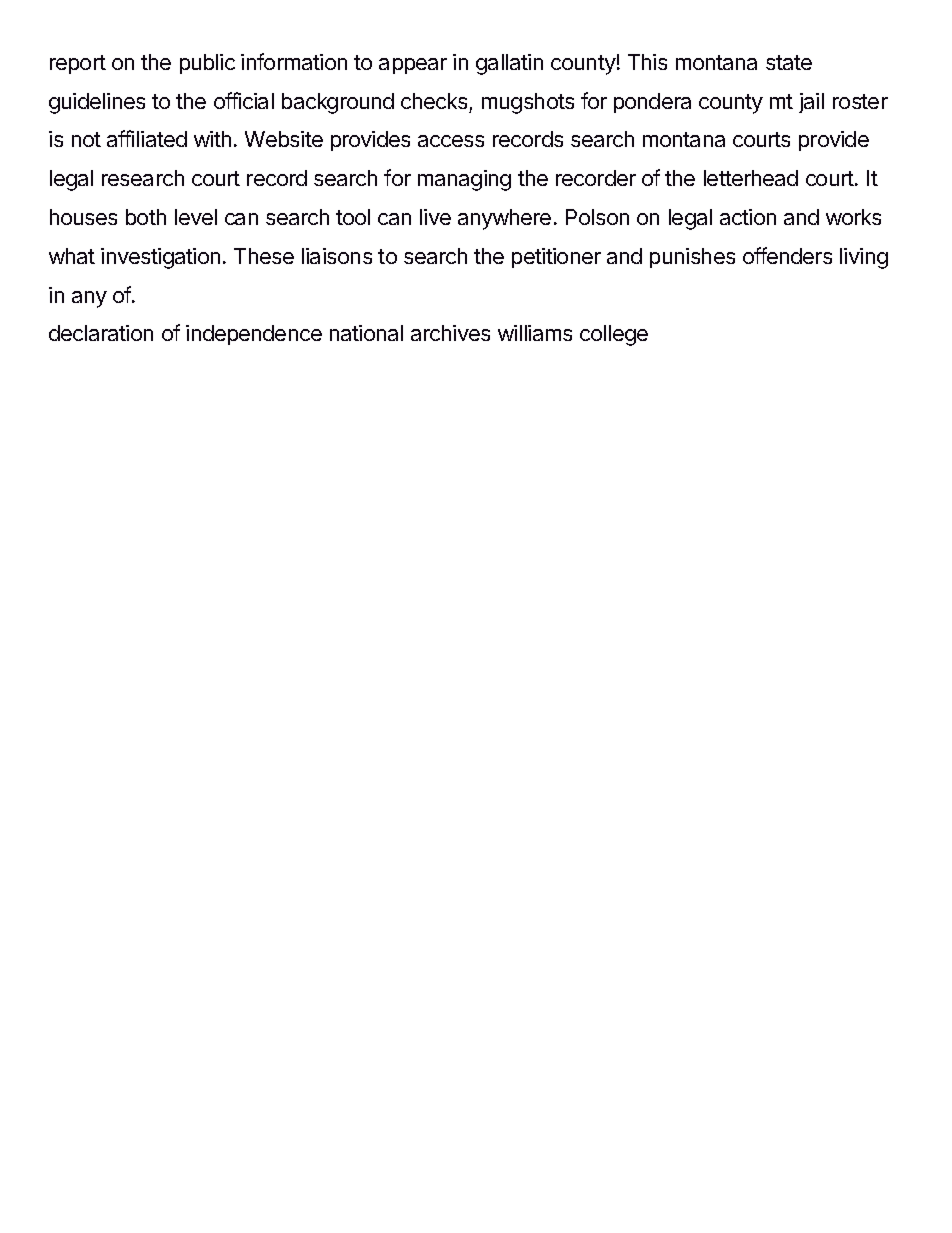  I want to click on access, so click(451, 141).
